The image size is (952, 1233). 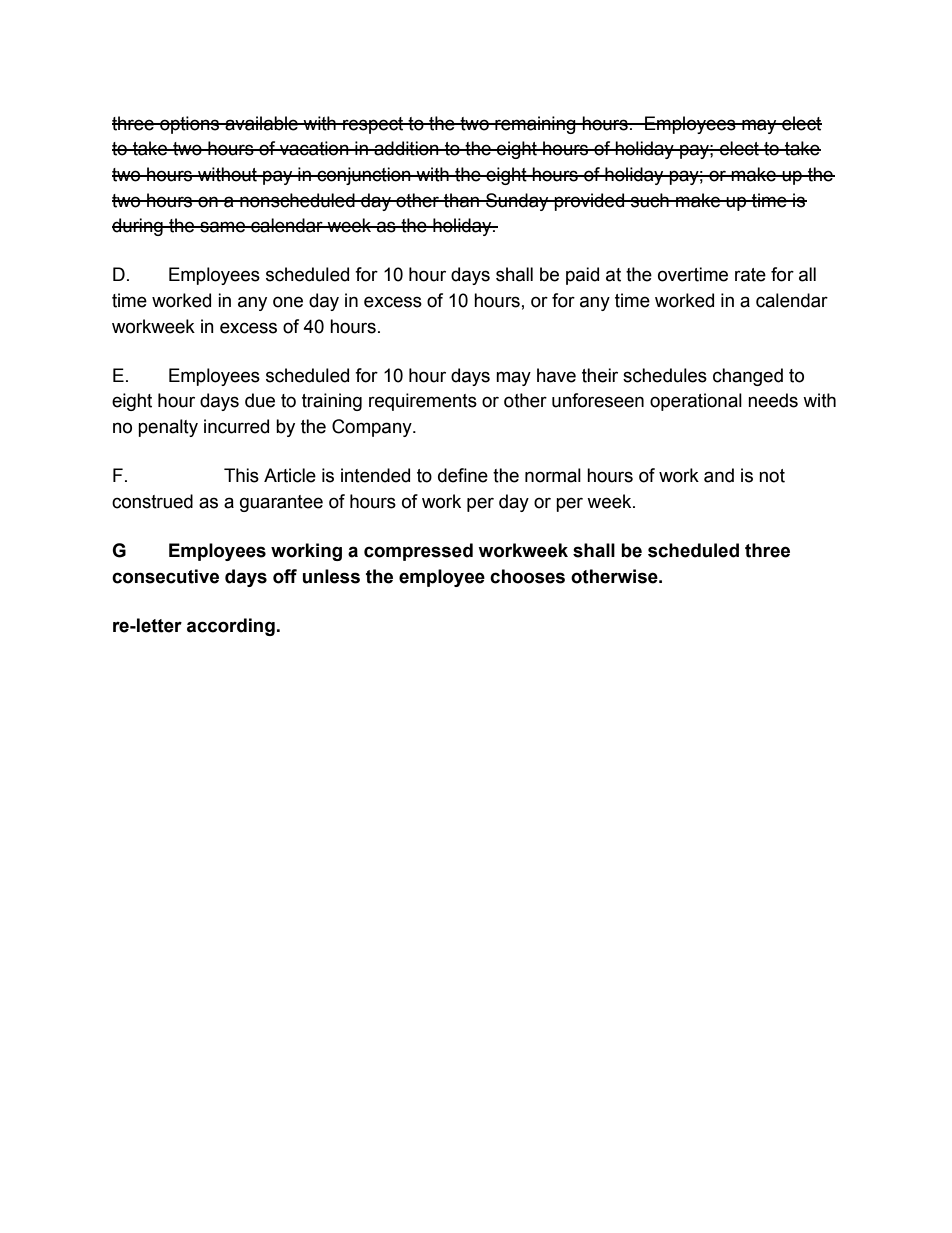 I want to click on and, so click(x=719, y=475).
